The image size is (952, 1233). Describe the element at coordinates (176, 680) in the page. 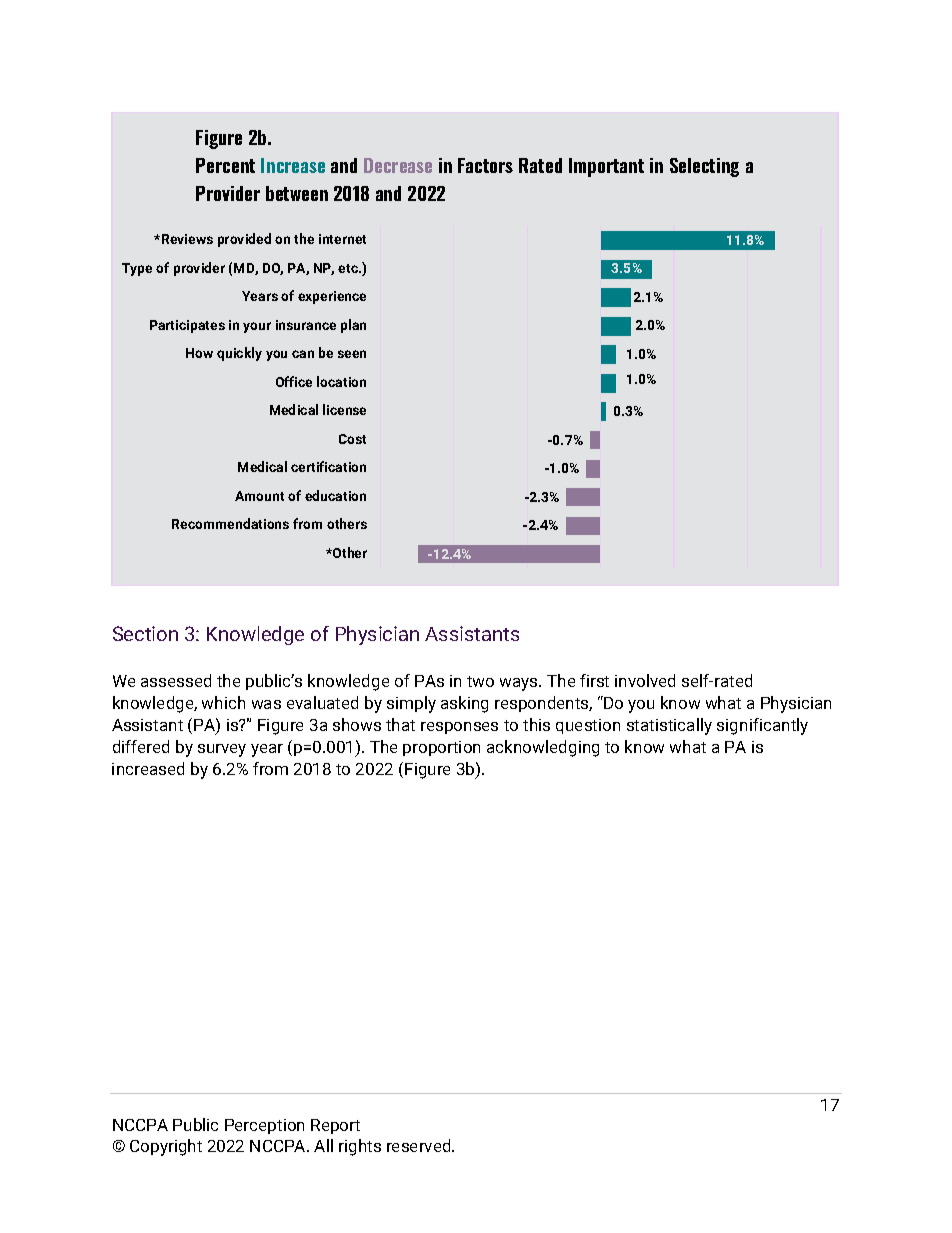

I see `assessed` at that location.
